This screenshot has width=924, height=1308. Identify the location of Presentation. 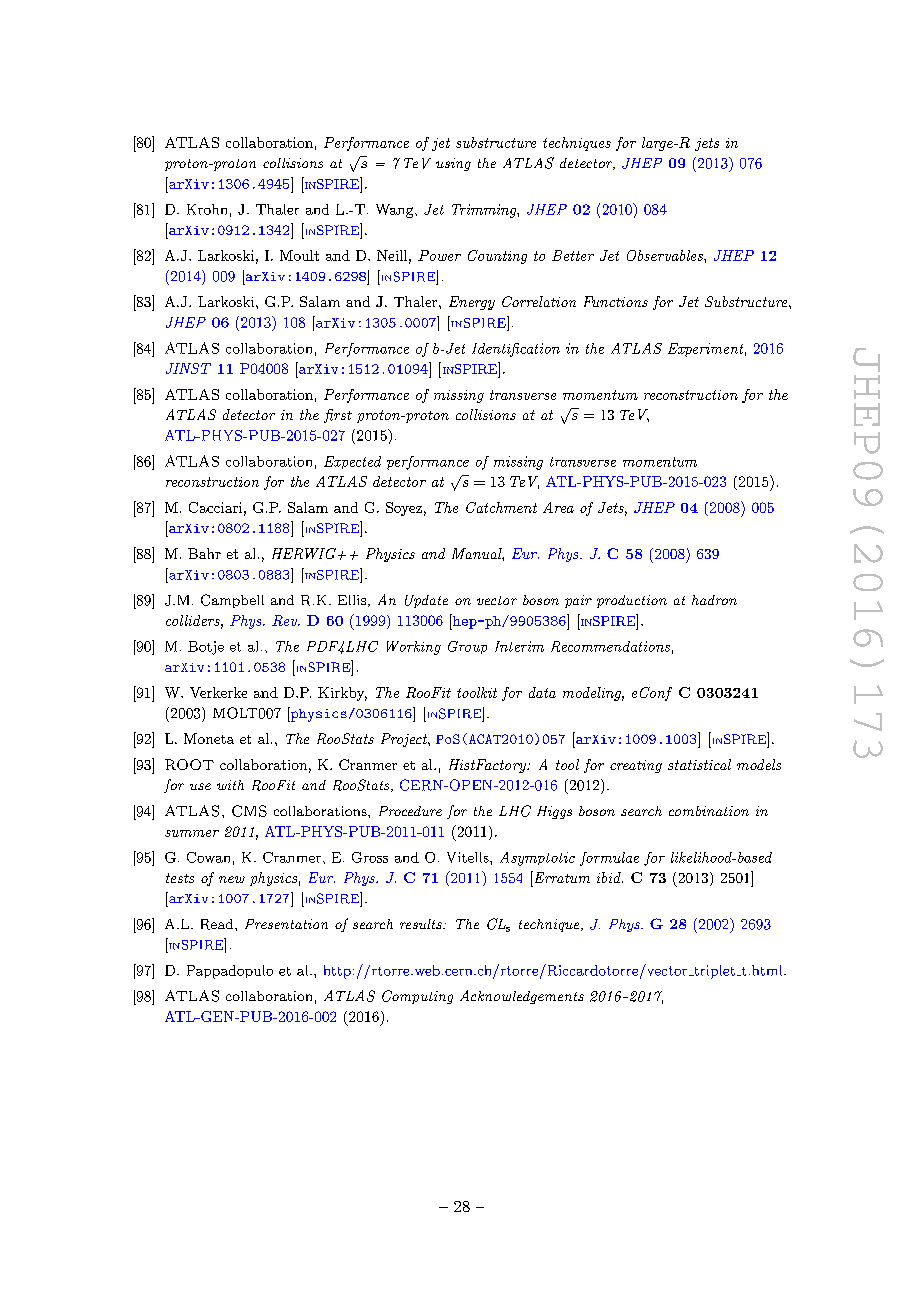
(286, 924).
